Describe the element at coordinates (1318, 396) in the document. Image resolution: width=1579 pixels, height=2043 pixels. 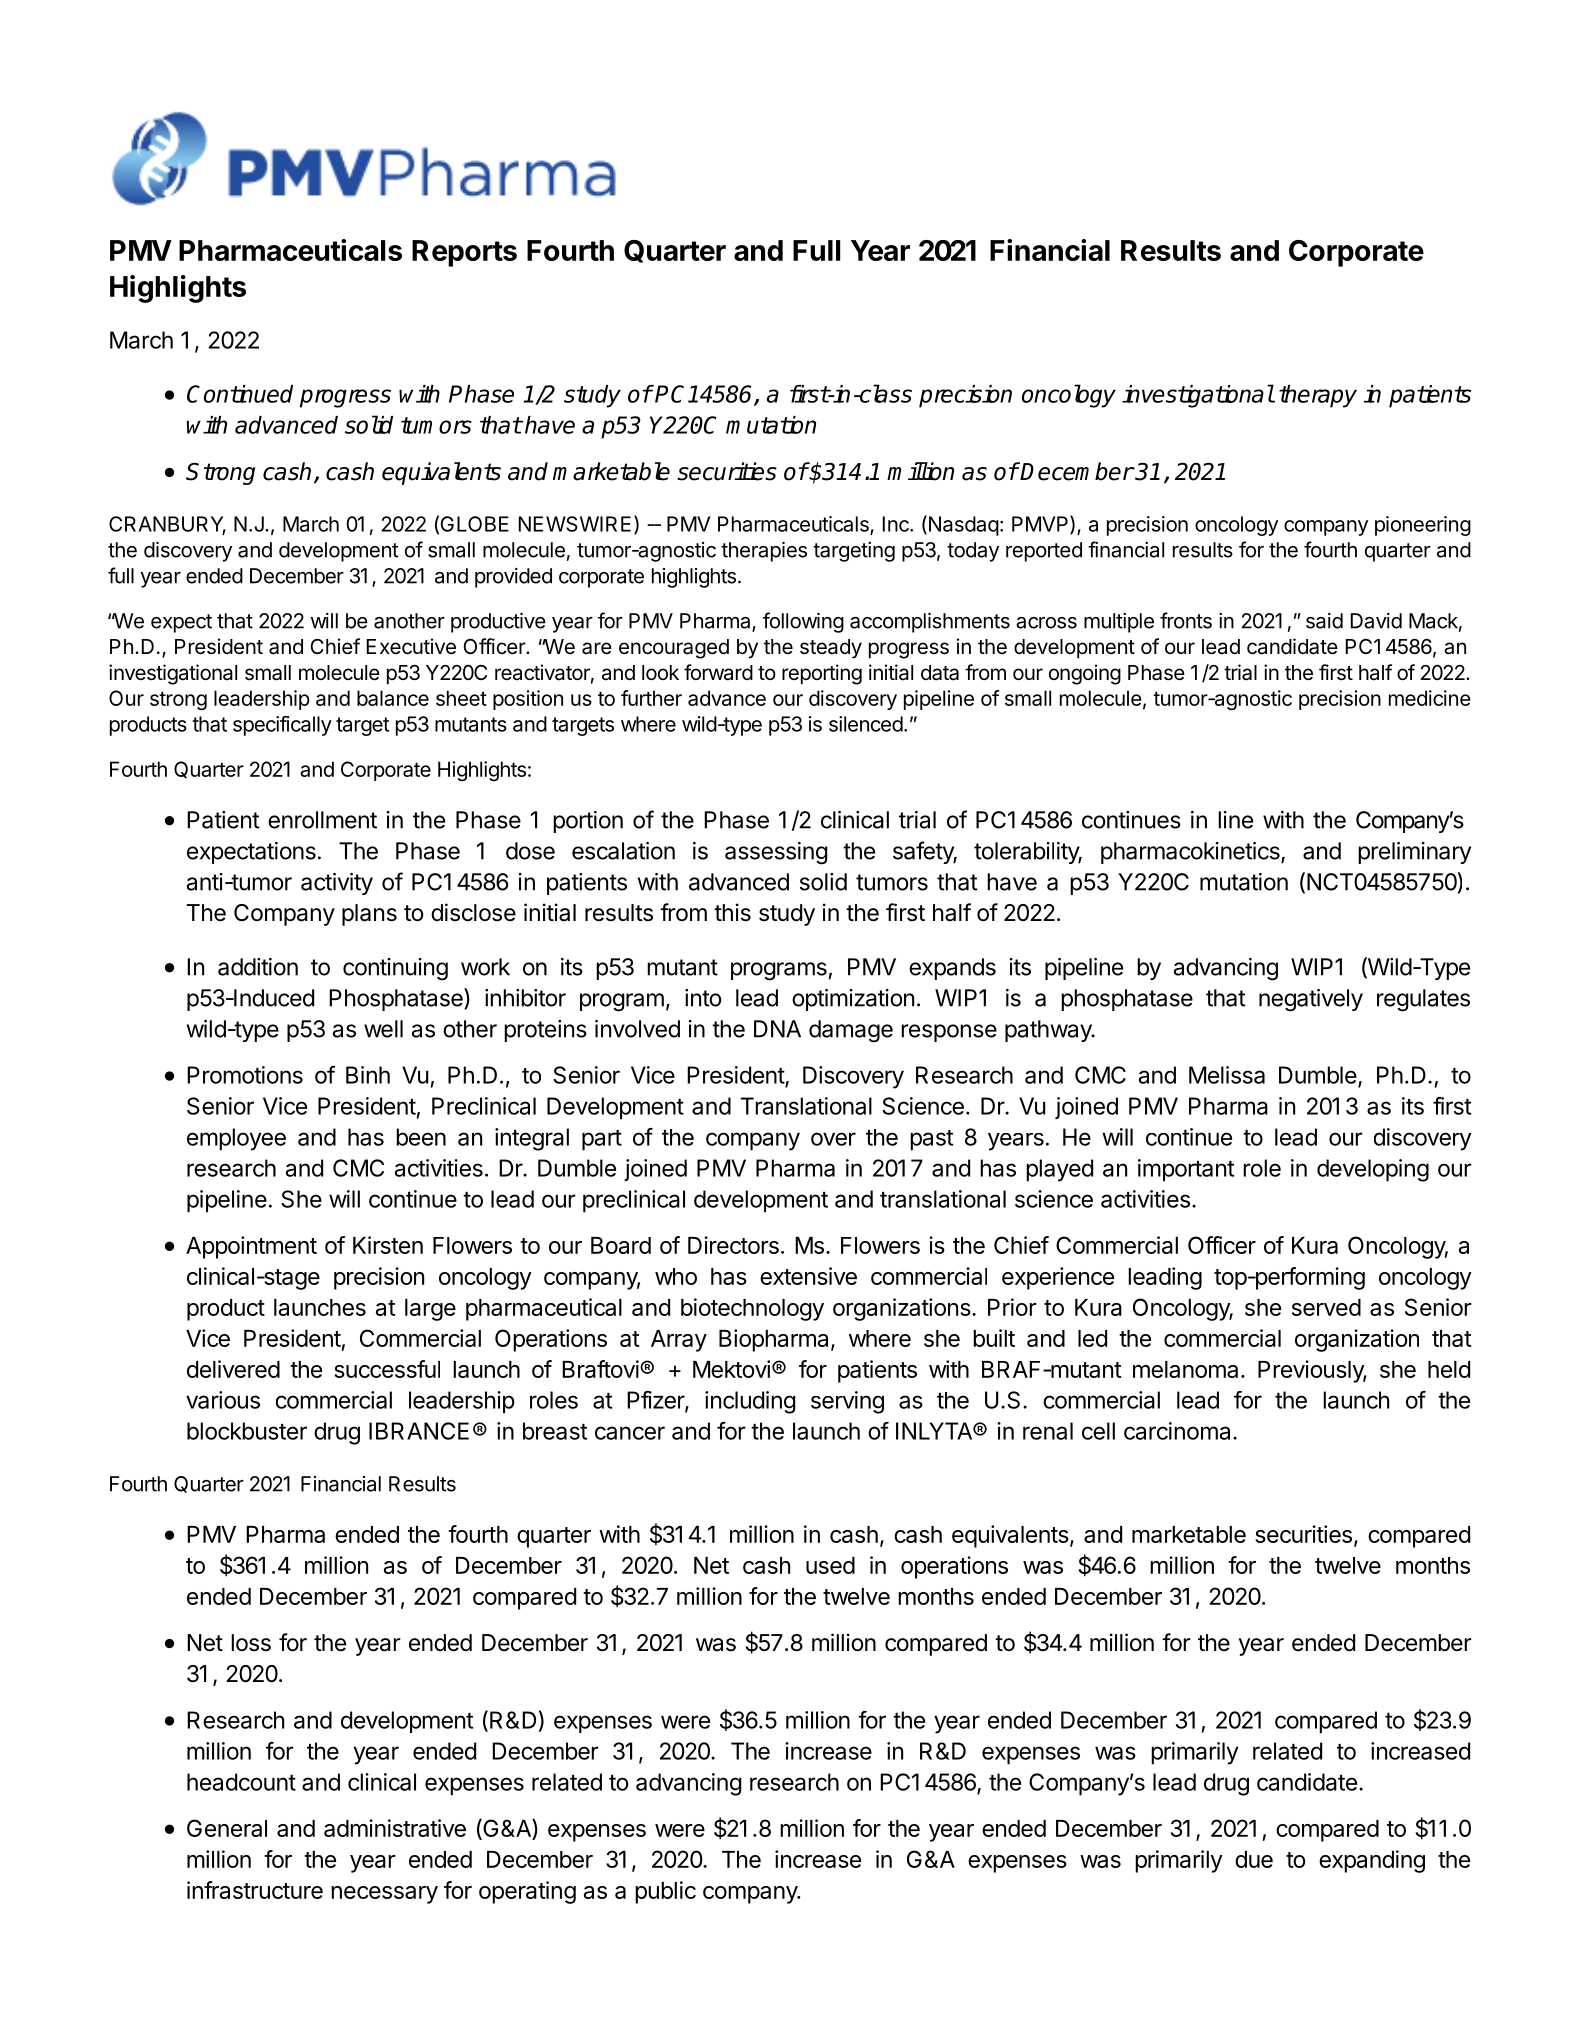
I see `therapy` at that location.
